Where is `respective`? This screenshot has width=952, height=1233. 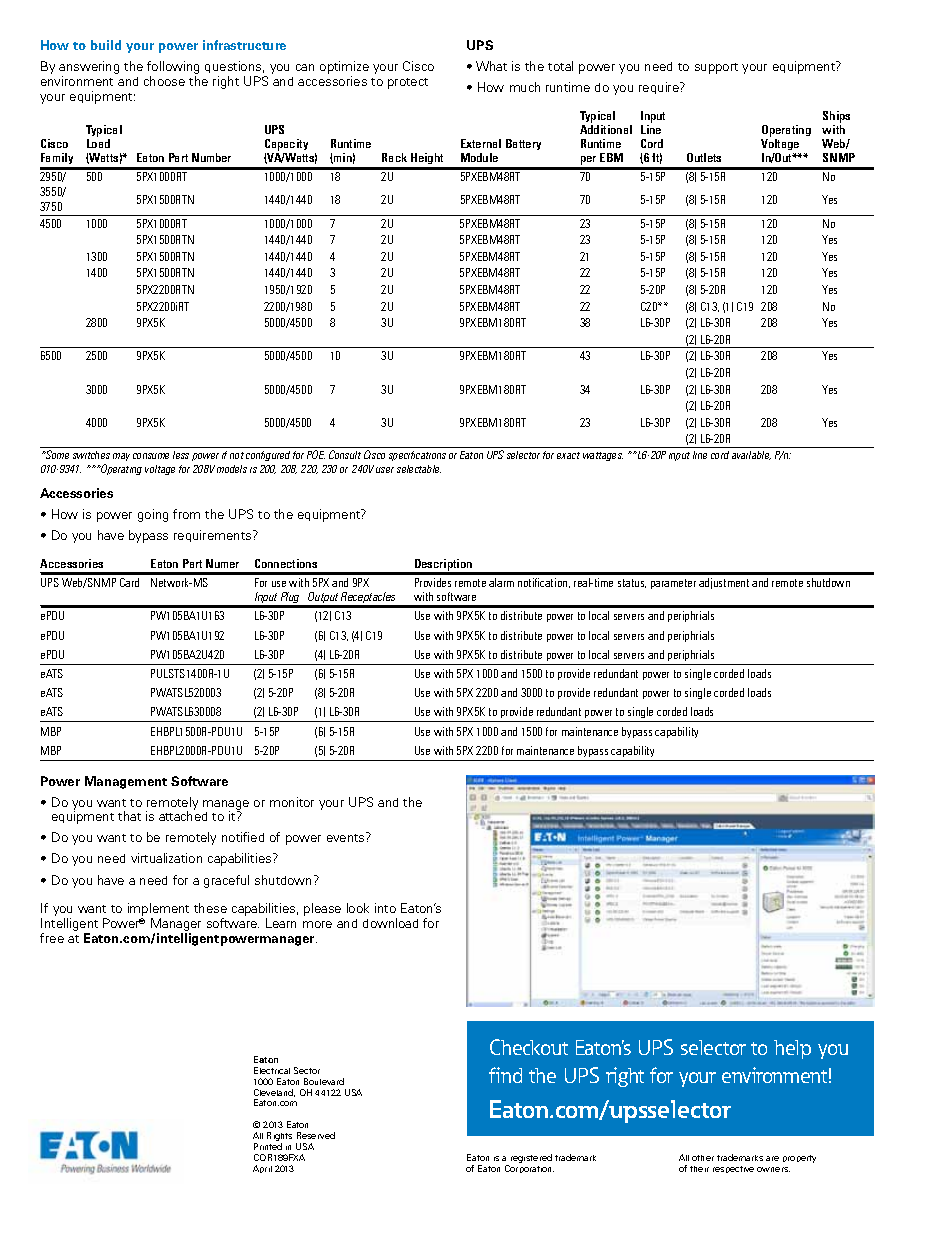 respective is located at coordinates (733, 1169).
